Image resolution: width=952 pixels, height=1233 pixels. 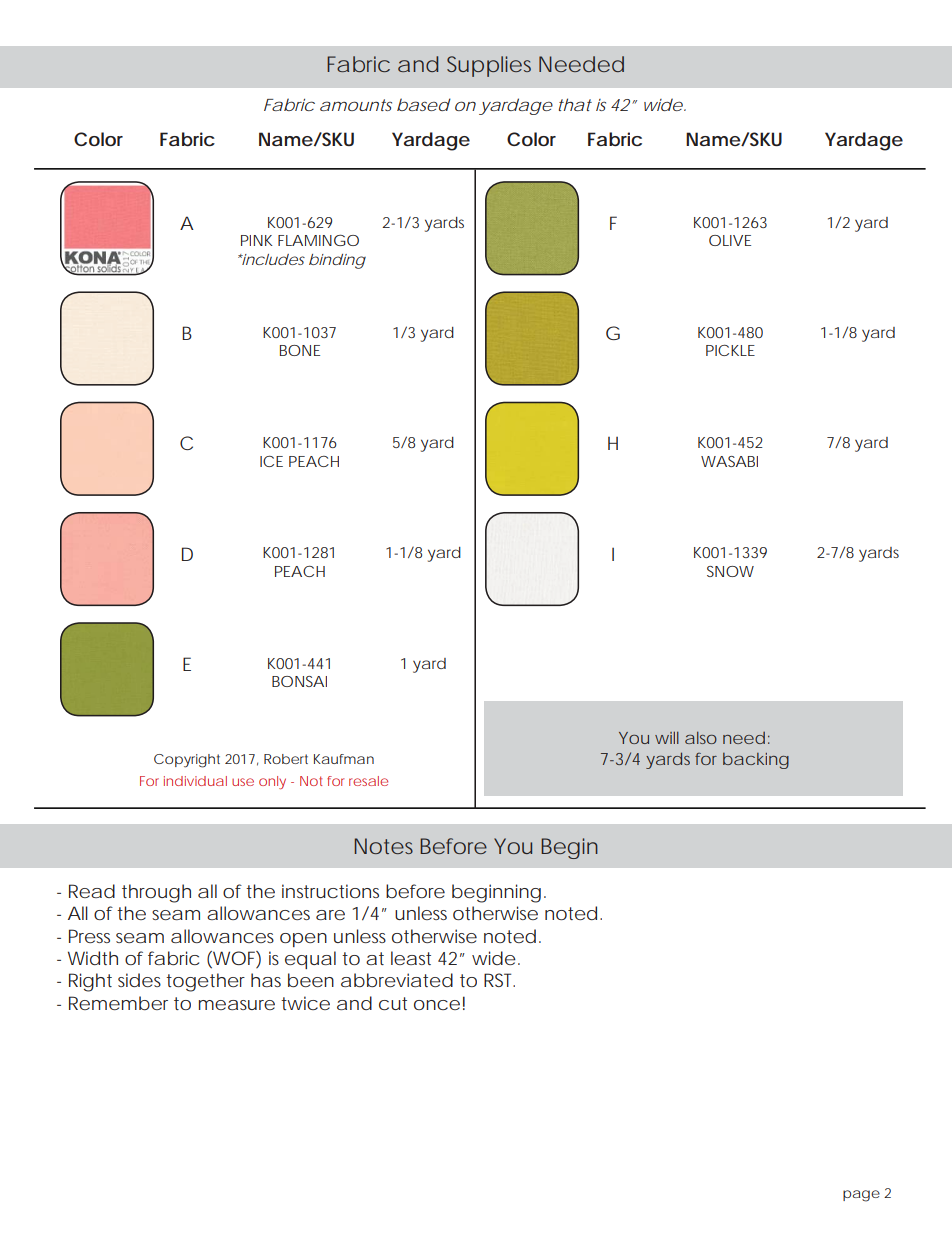 What do you see at coordinates (729, 461) in the screenshot?
I see `WASABI` at bounding box center [729, 461].
